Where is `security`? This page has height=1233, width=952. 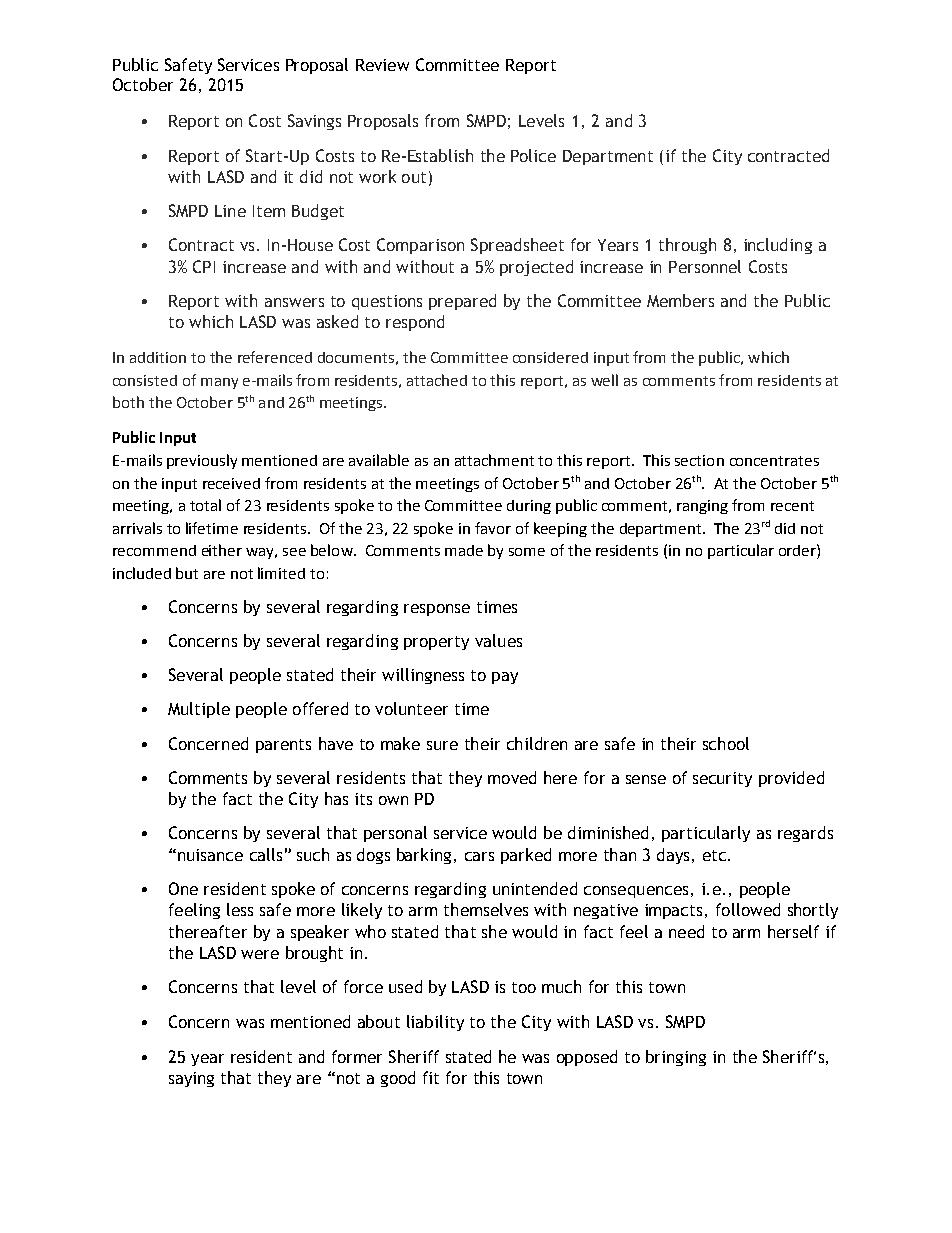
security is located at coordinates (722, 779).
